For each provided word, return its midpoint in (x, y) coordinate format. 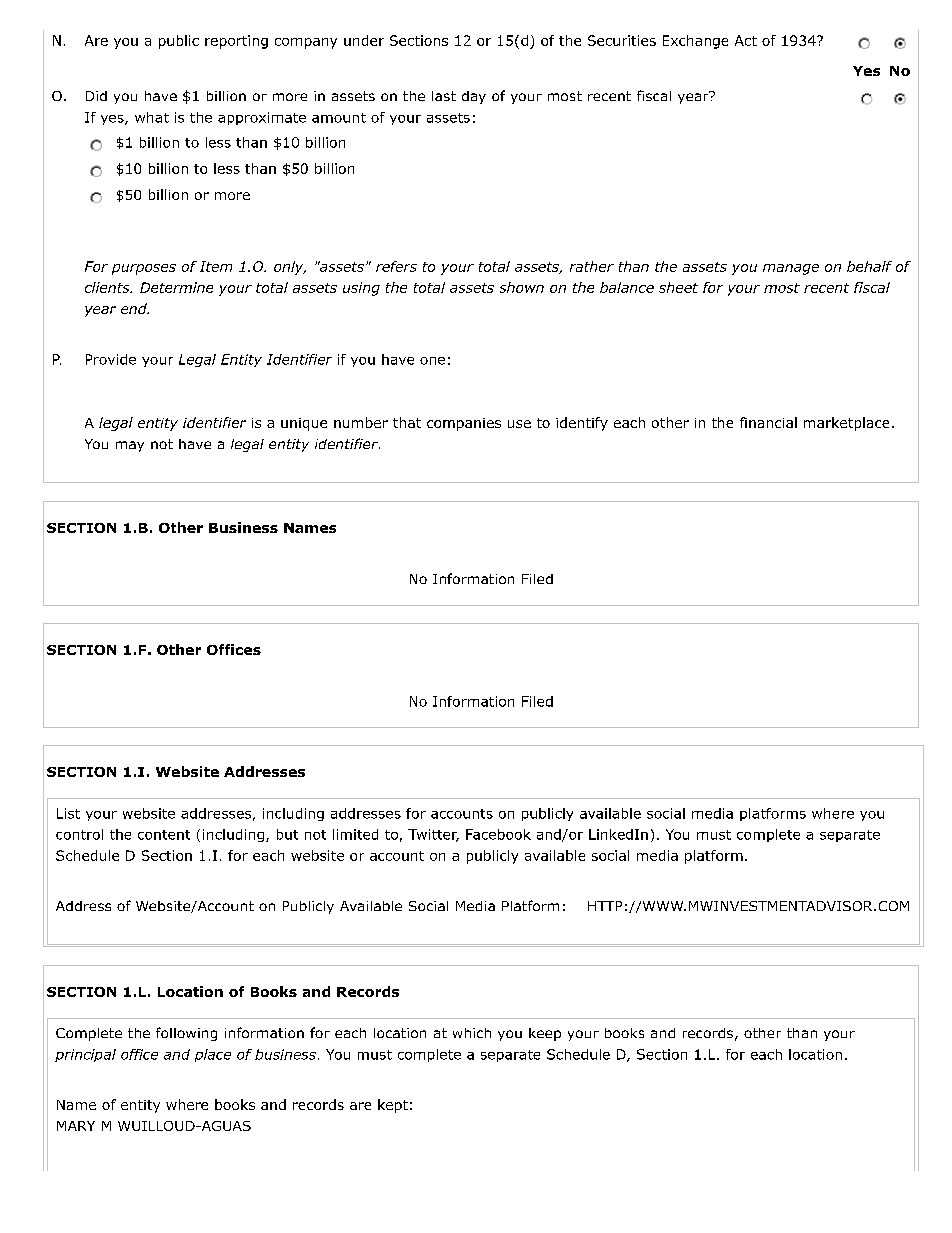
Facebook (498, 834)
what (152, 117)
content (164, 835)
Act (746, 40)
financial (768, 422)
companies (464, 424)
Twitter (433, 835)
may (130, 446)
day (474, 97)
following (186, 1034)
